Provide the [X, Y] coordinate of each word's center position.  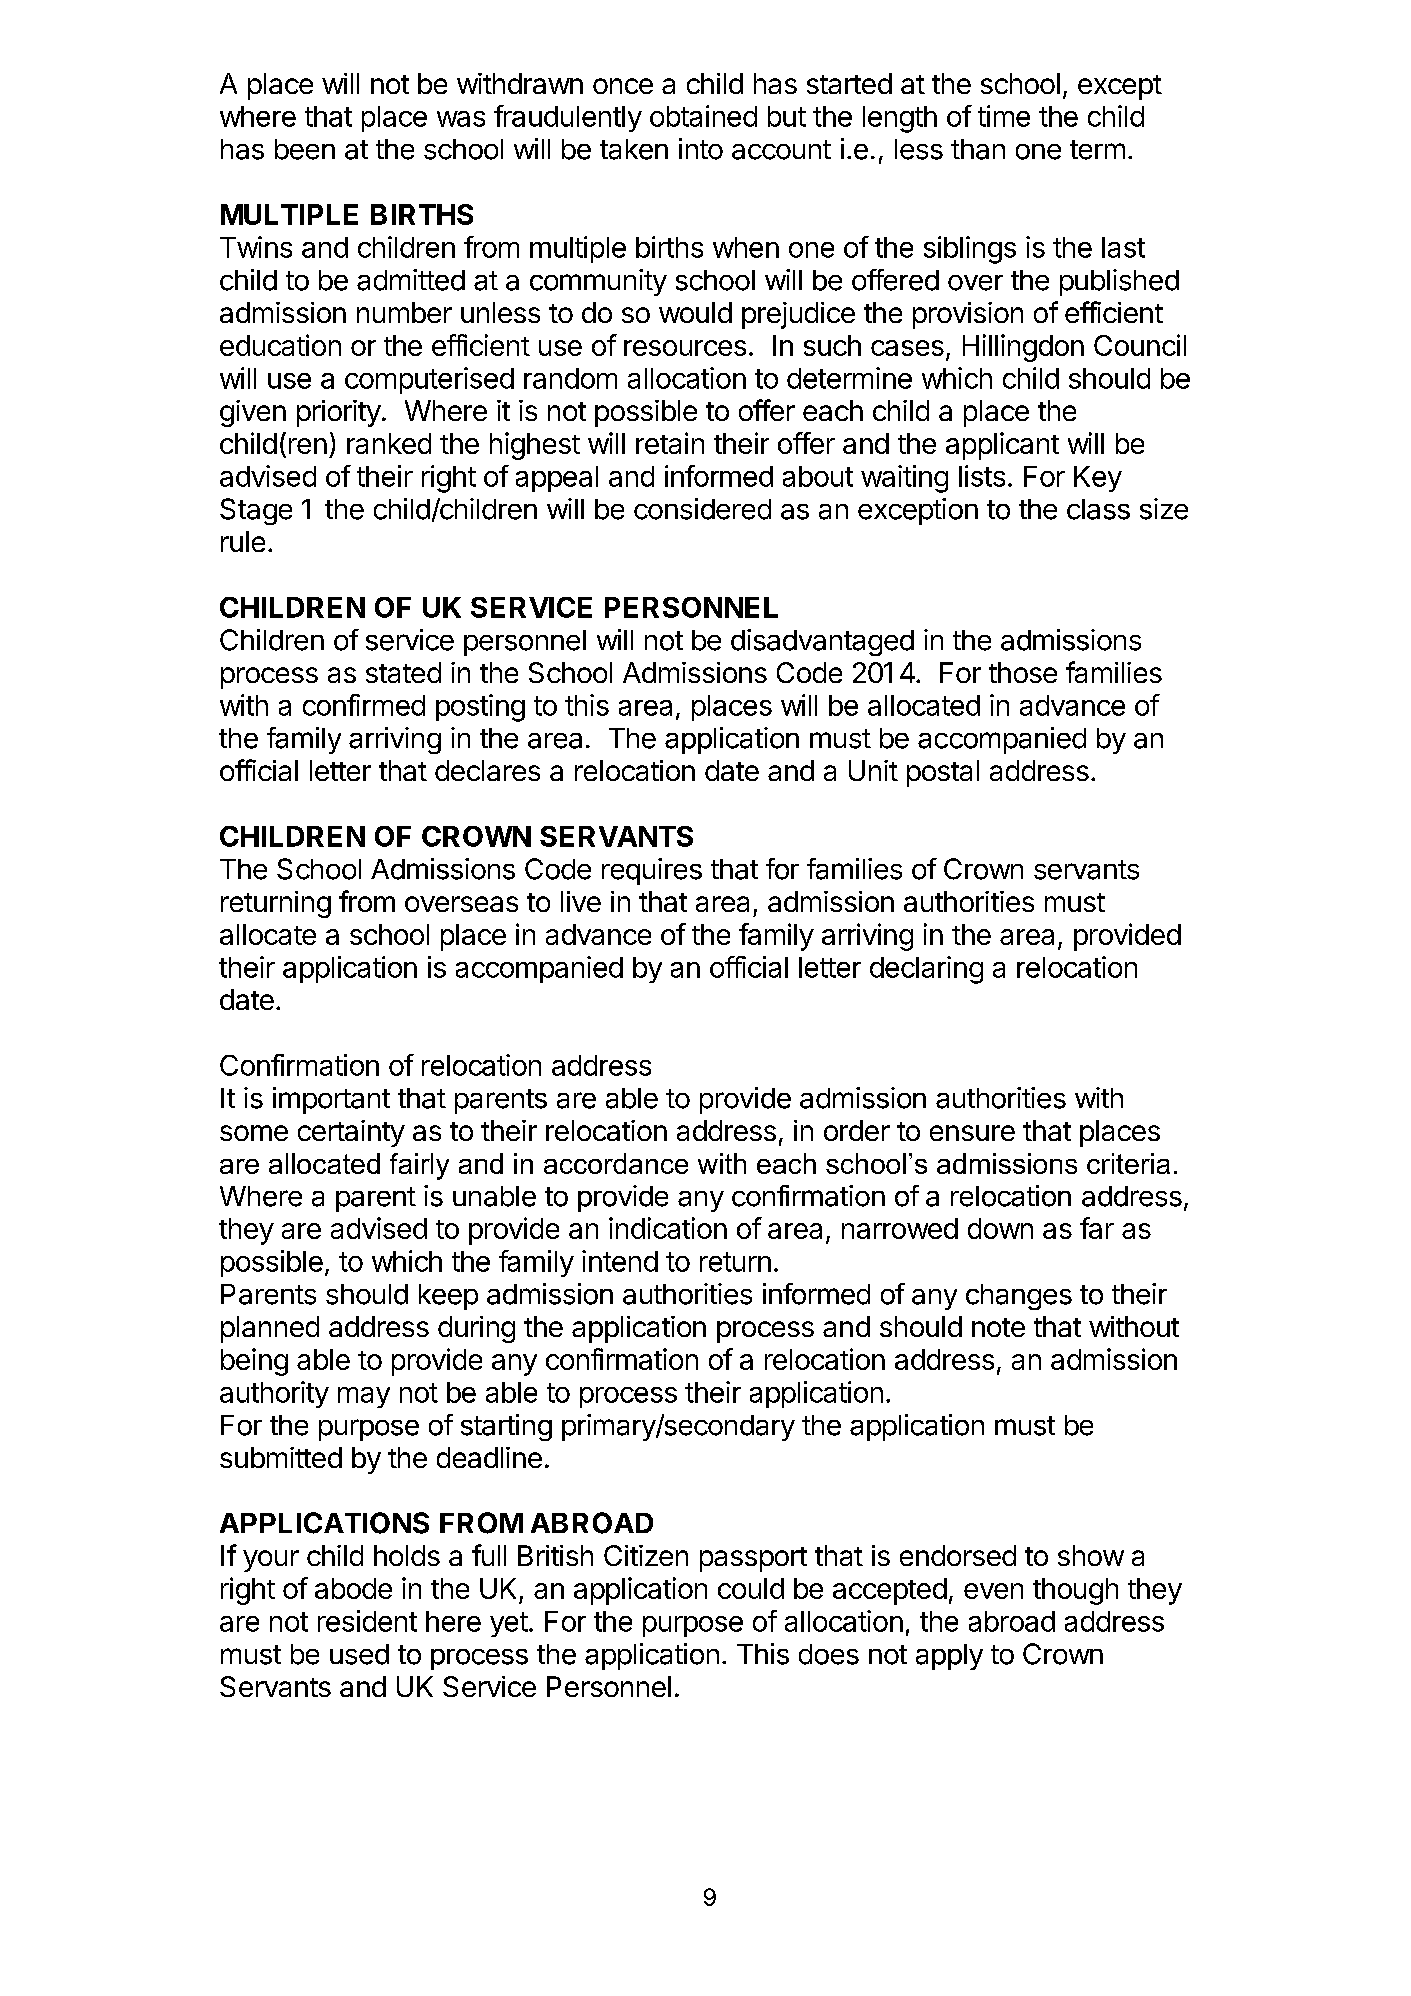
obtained [703, 116]
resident [367, 1621]
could [751, 1588]
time [1004, 116]
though [1075, 1591]
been [305, 149]
